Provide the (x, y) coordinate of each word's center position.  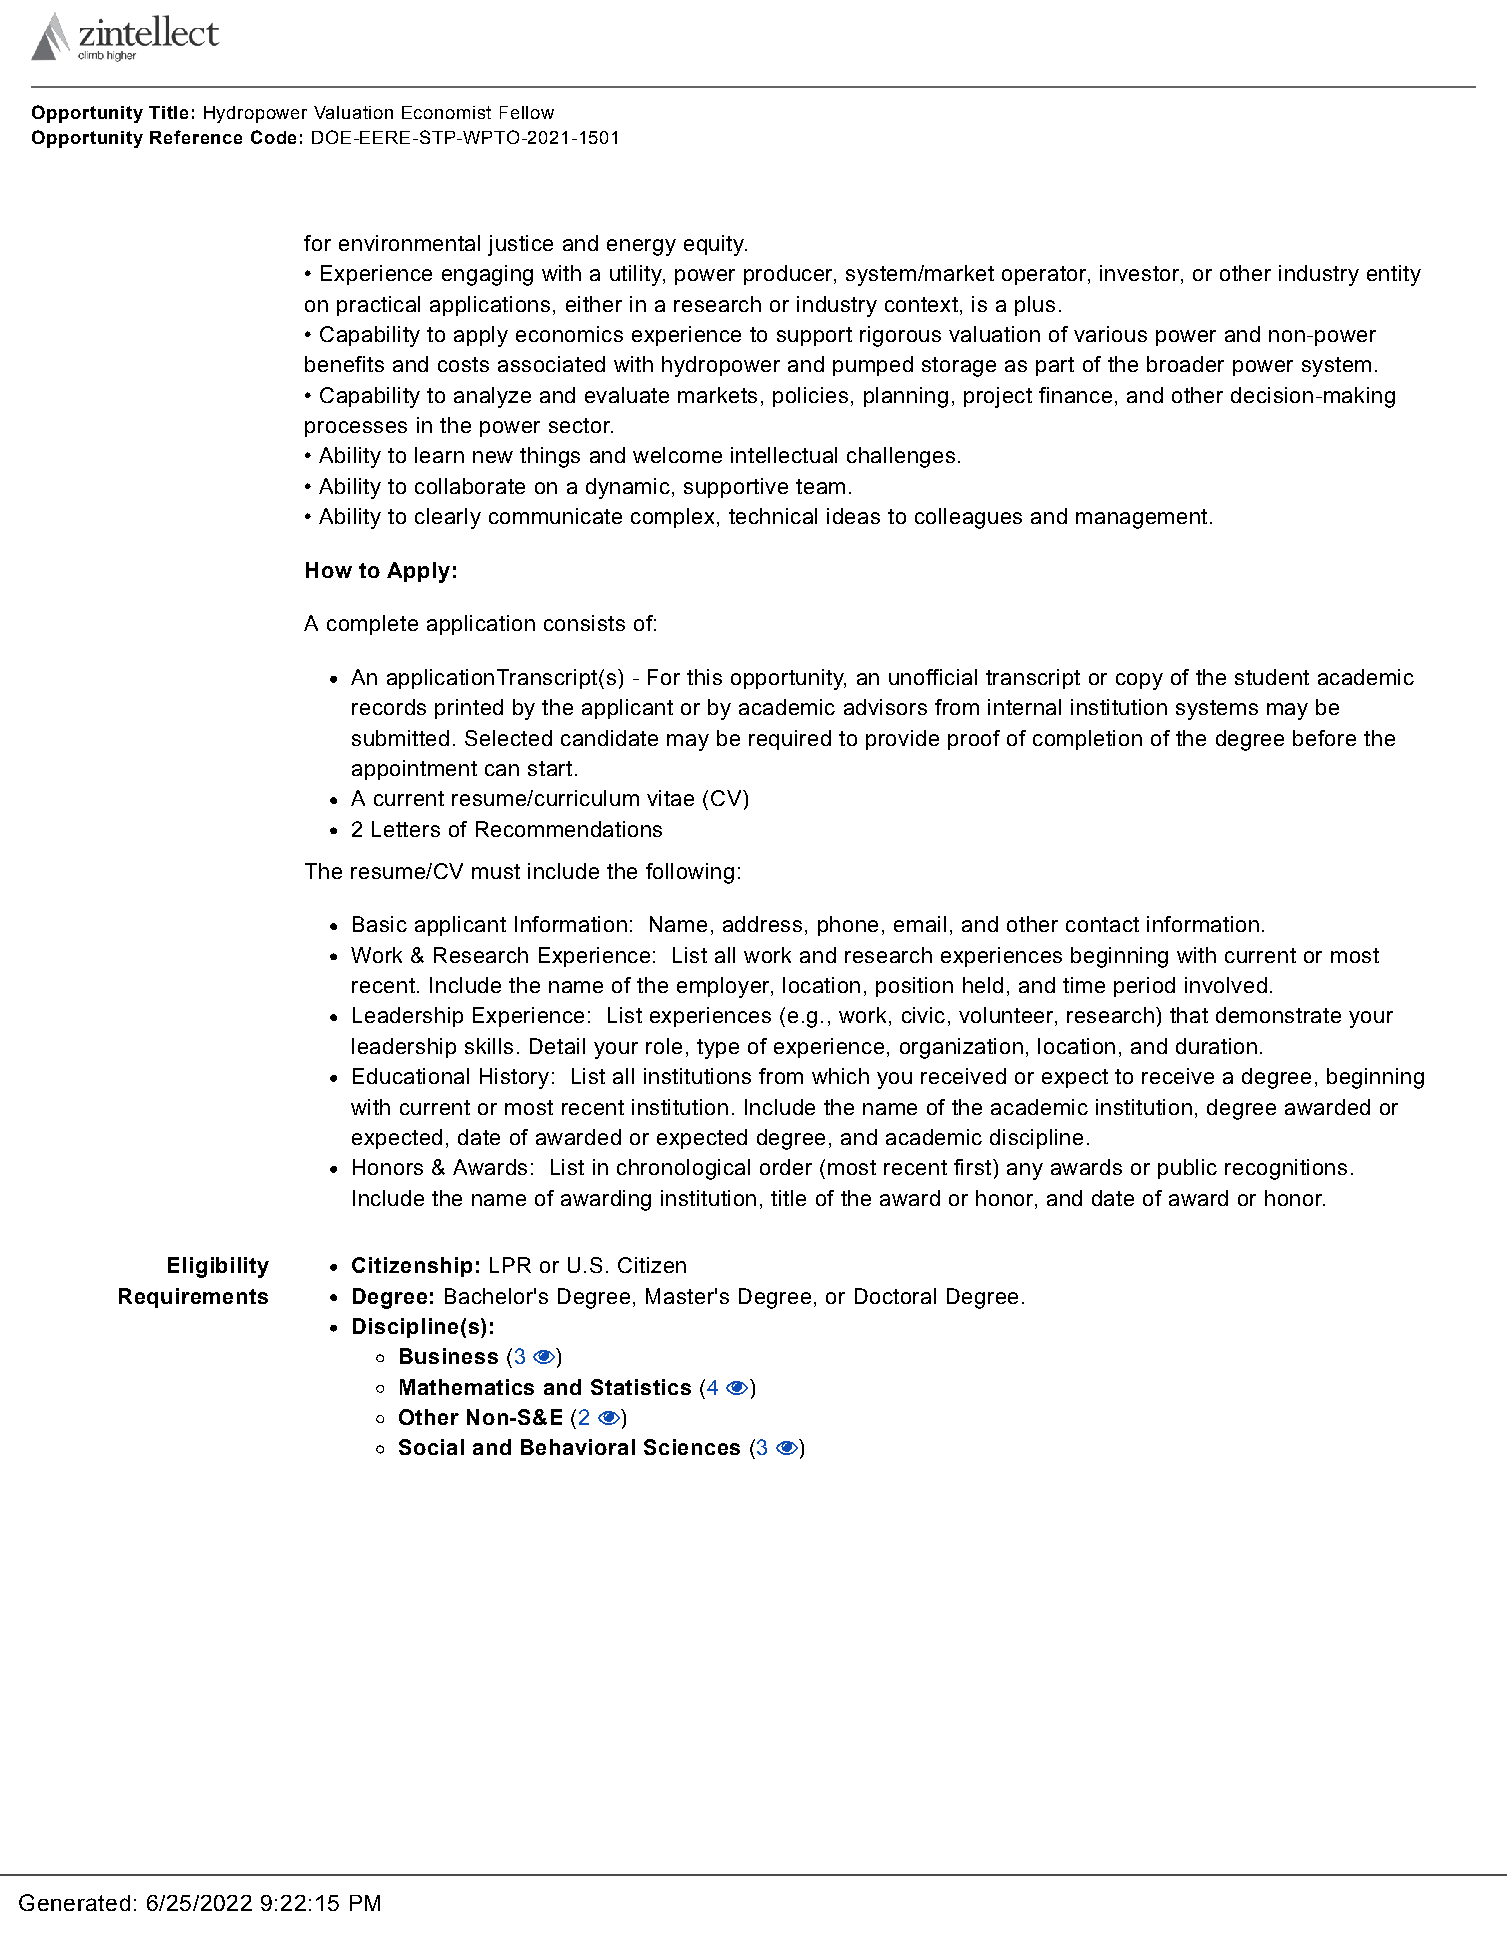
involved (1226, 985)
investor (1141, 274)
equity (715, 245)
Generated (74, 1902)
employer (724, 987)
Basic (380, 924)
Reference (196, 137)
